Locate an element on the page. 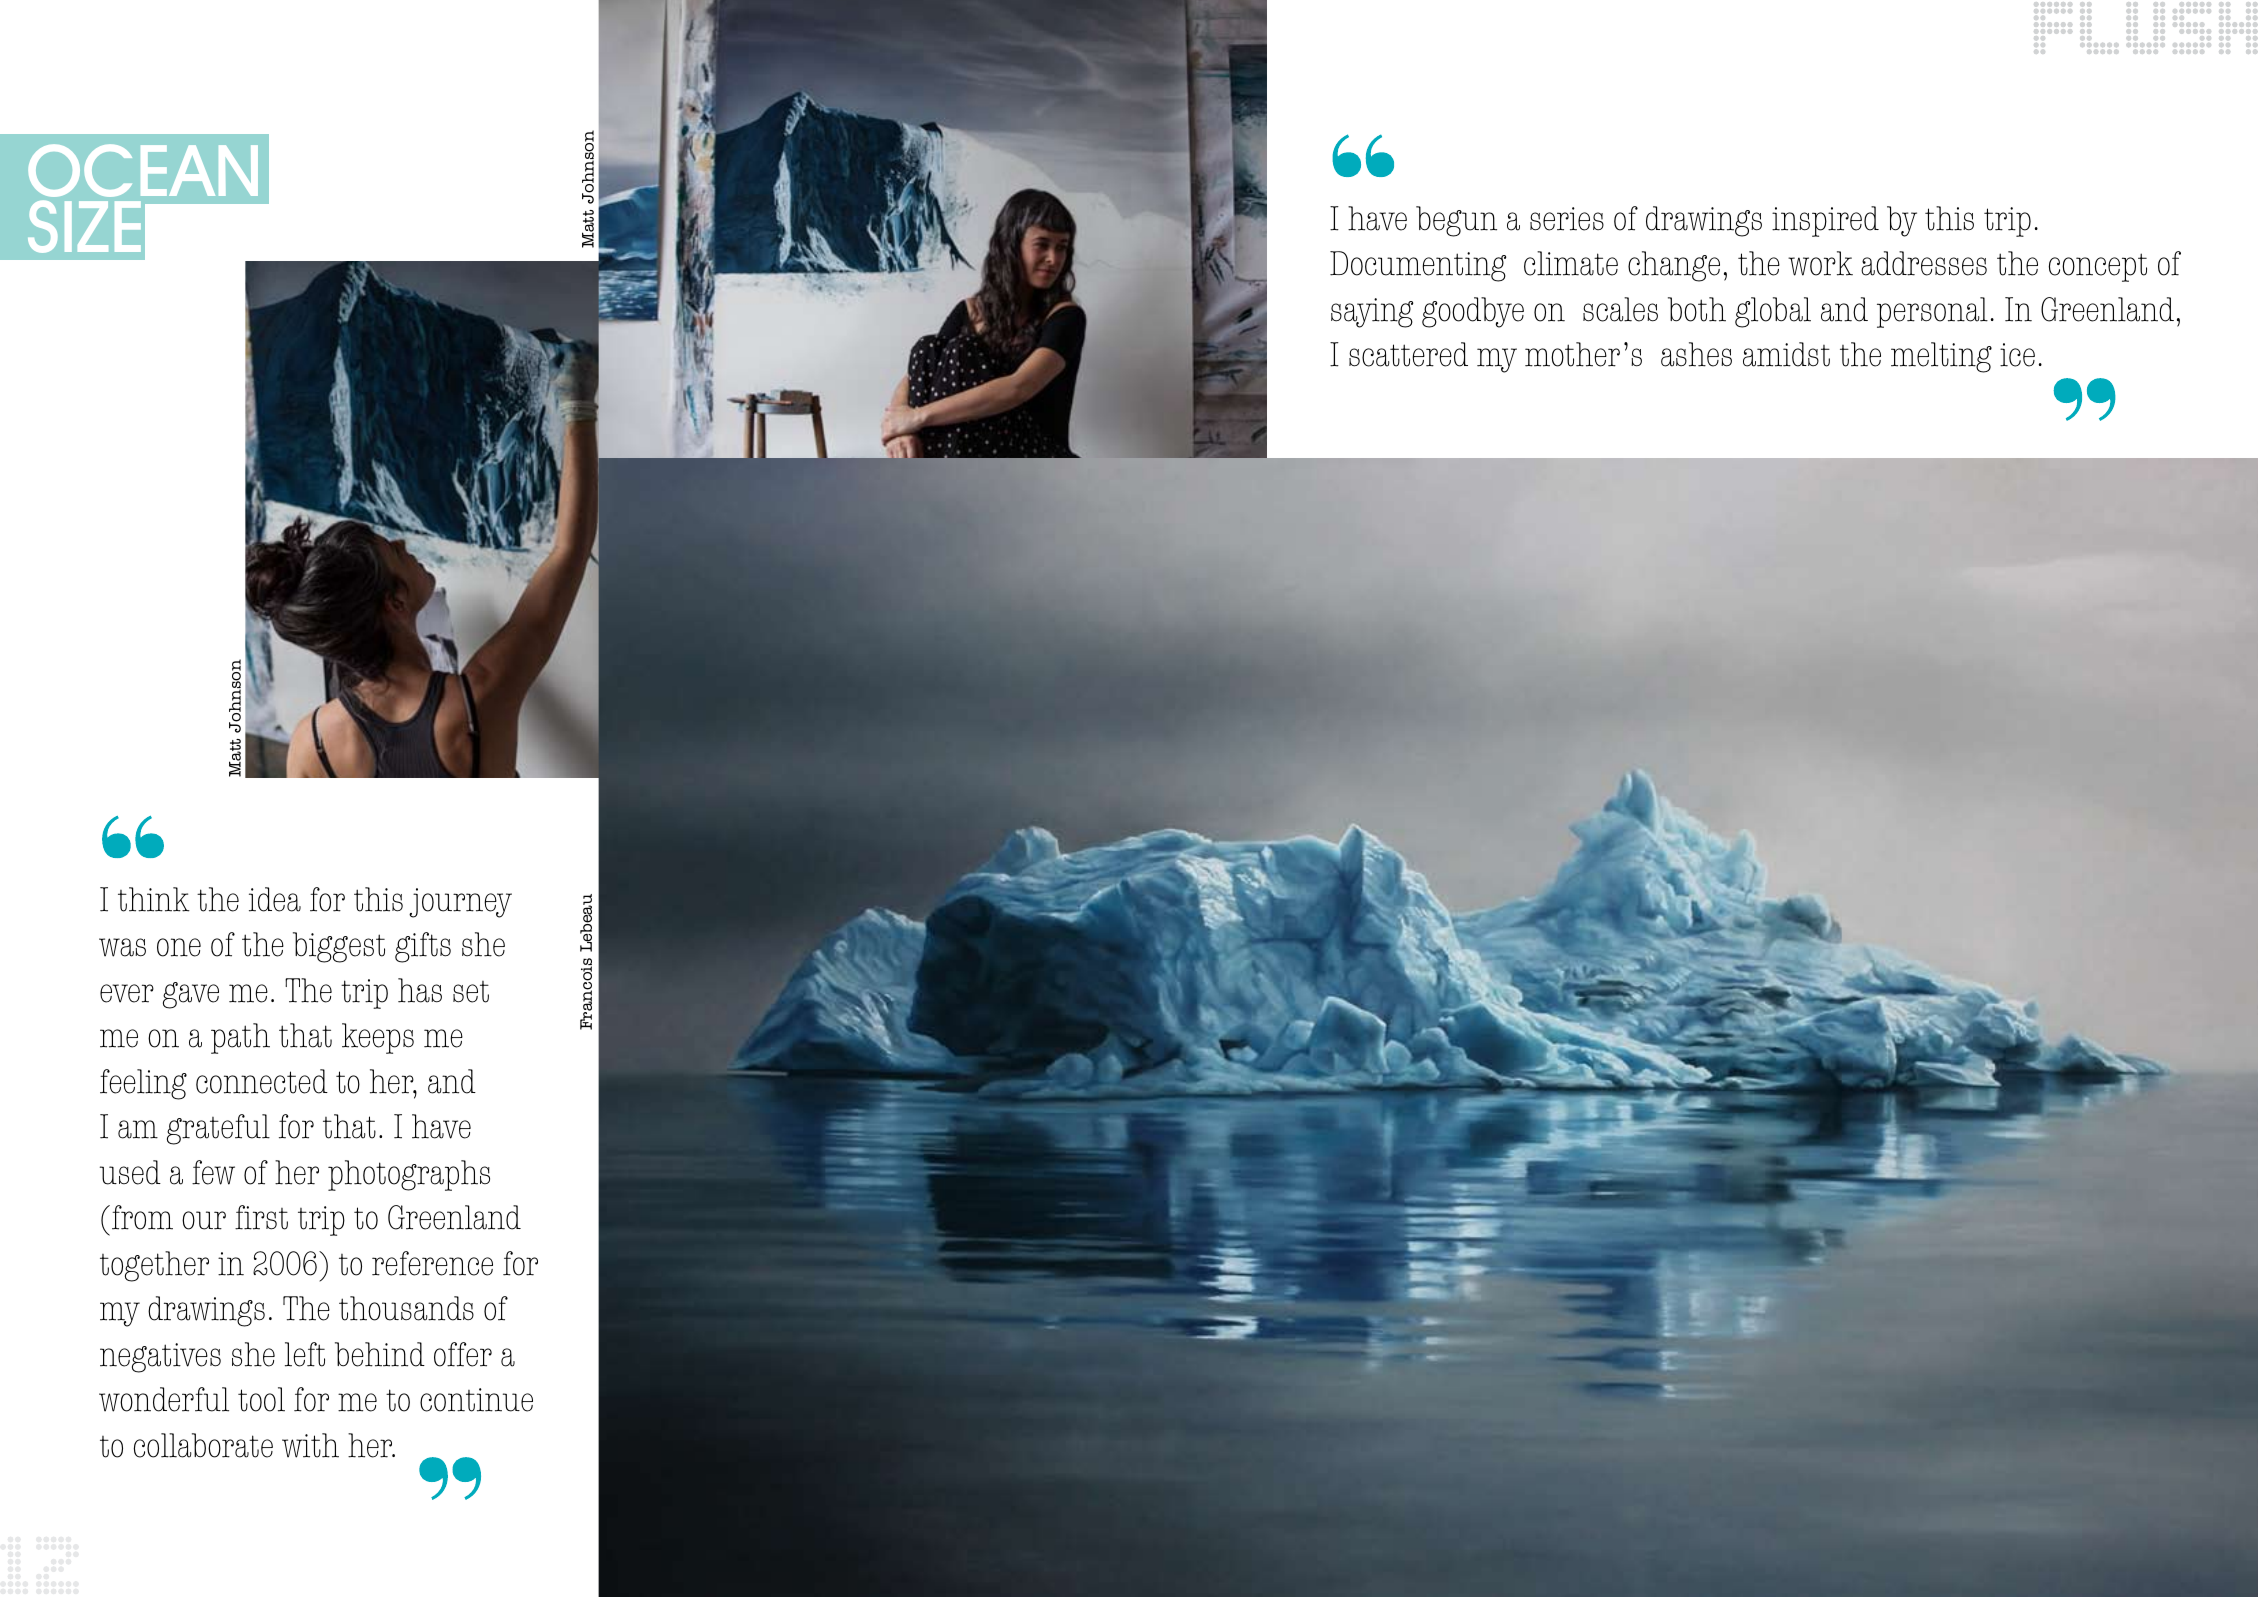 The image size is (2258, 1597). tool is located at coordinates (261, 1399).
